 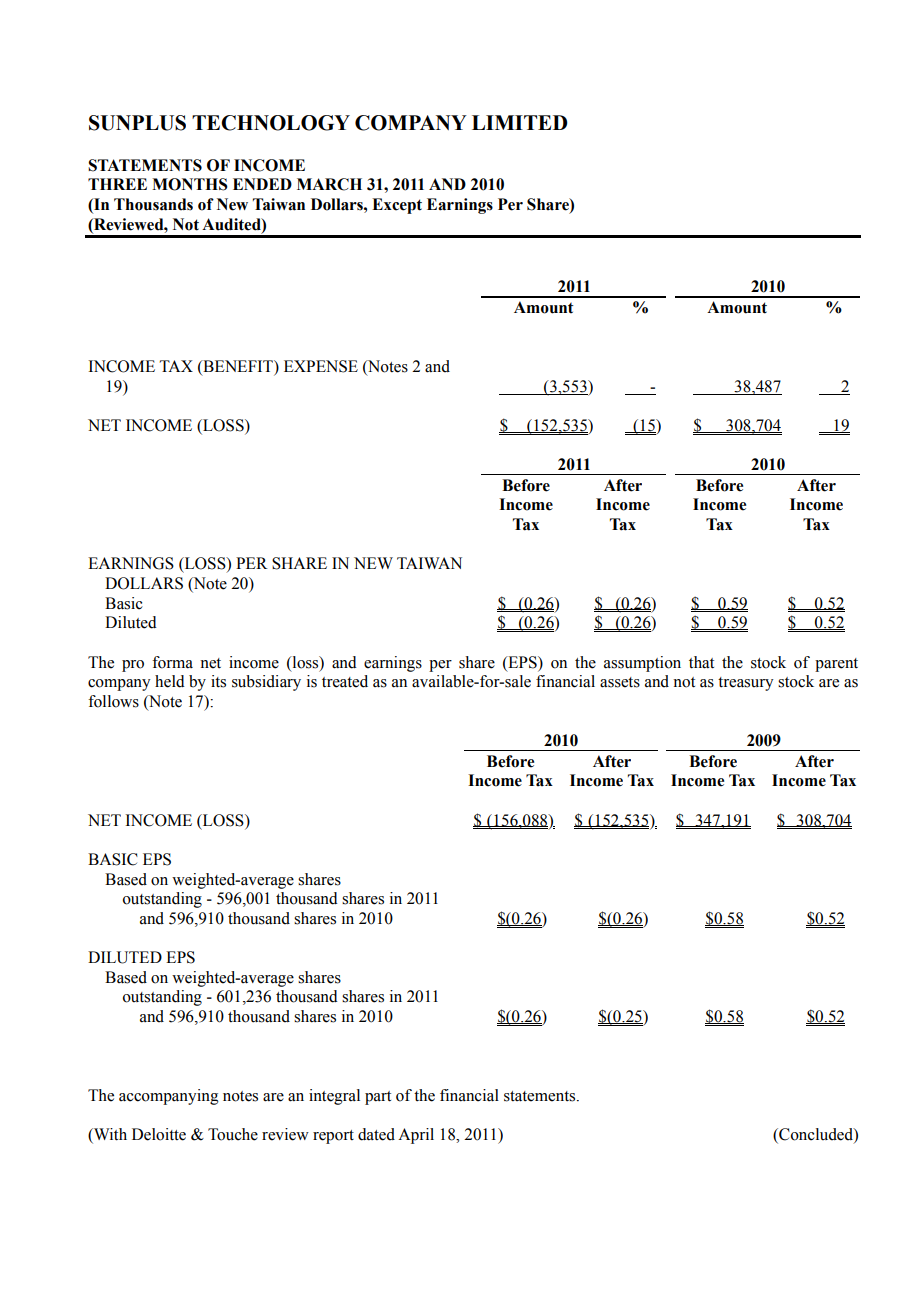 I want to click on EXPENSE, so click(x=321, y=366).
